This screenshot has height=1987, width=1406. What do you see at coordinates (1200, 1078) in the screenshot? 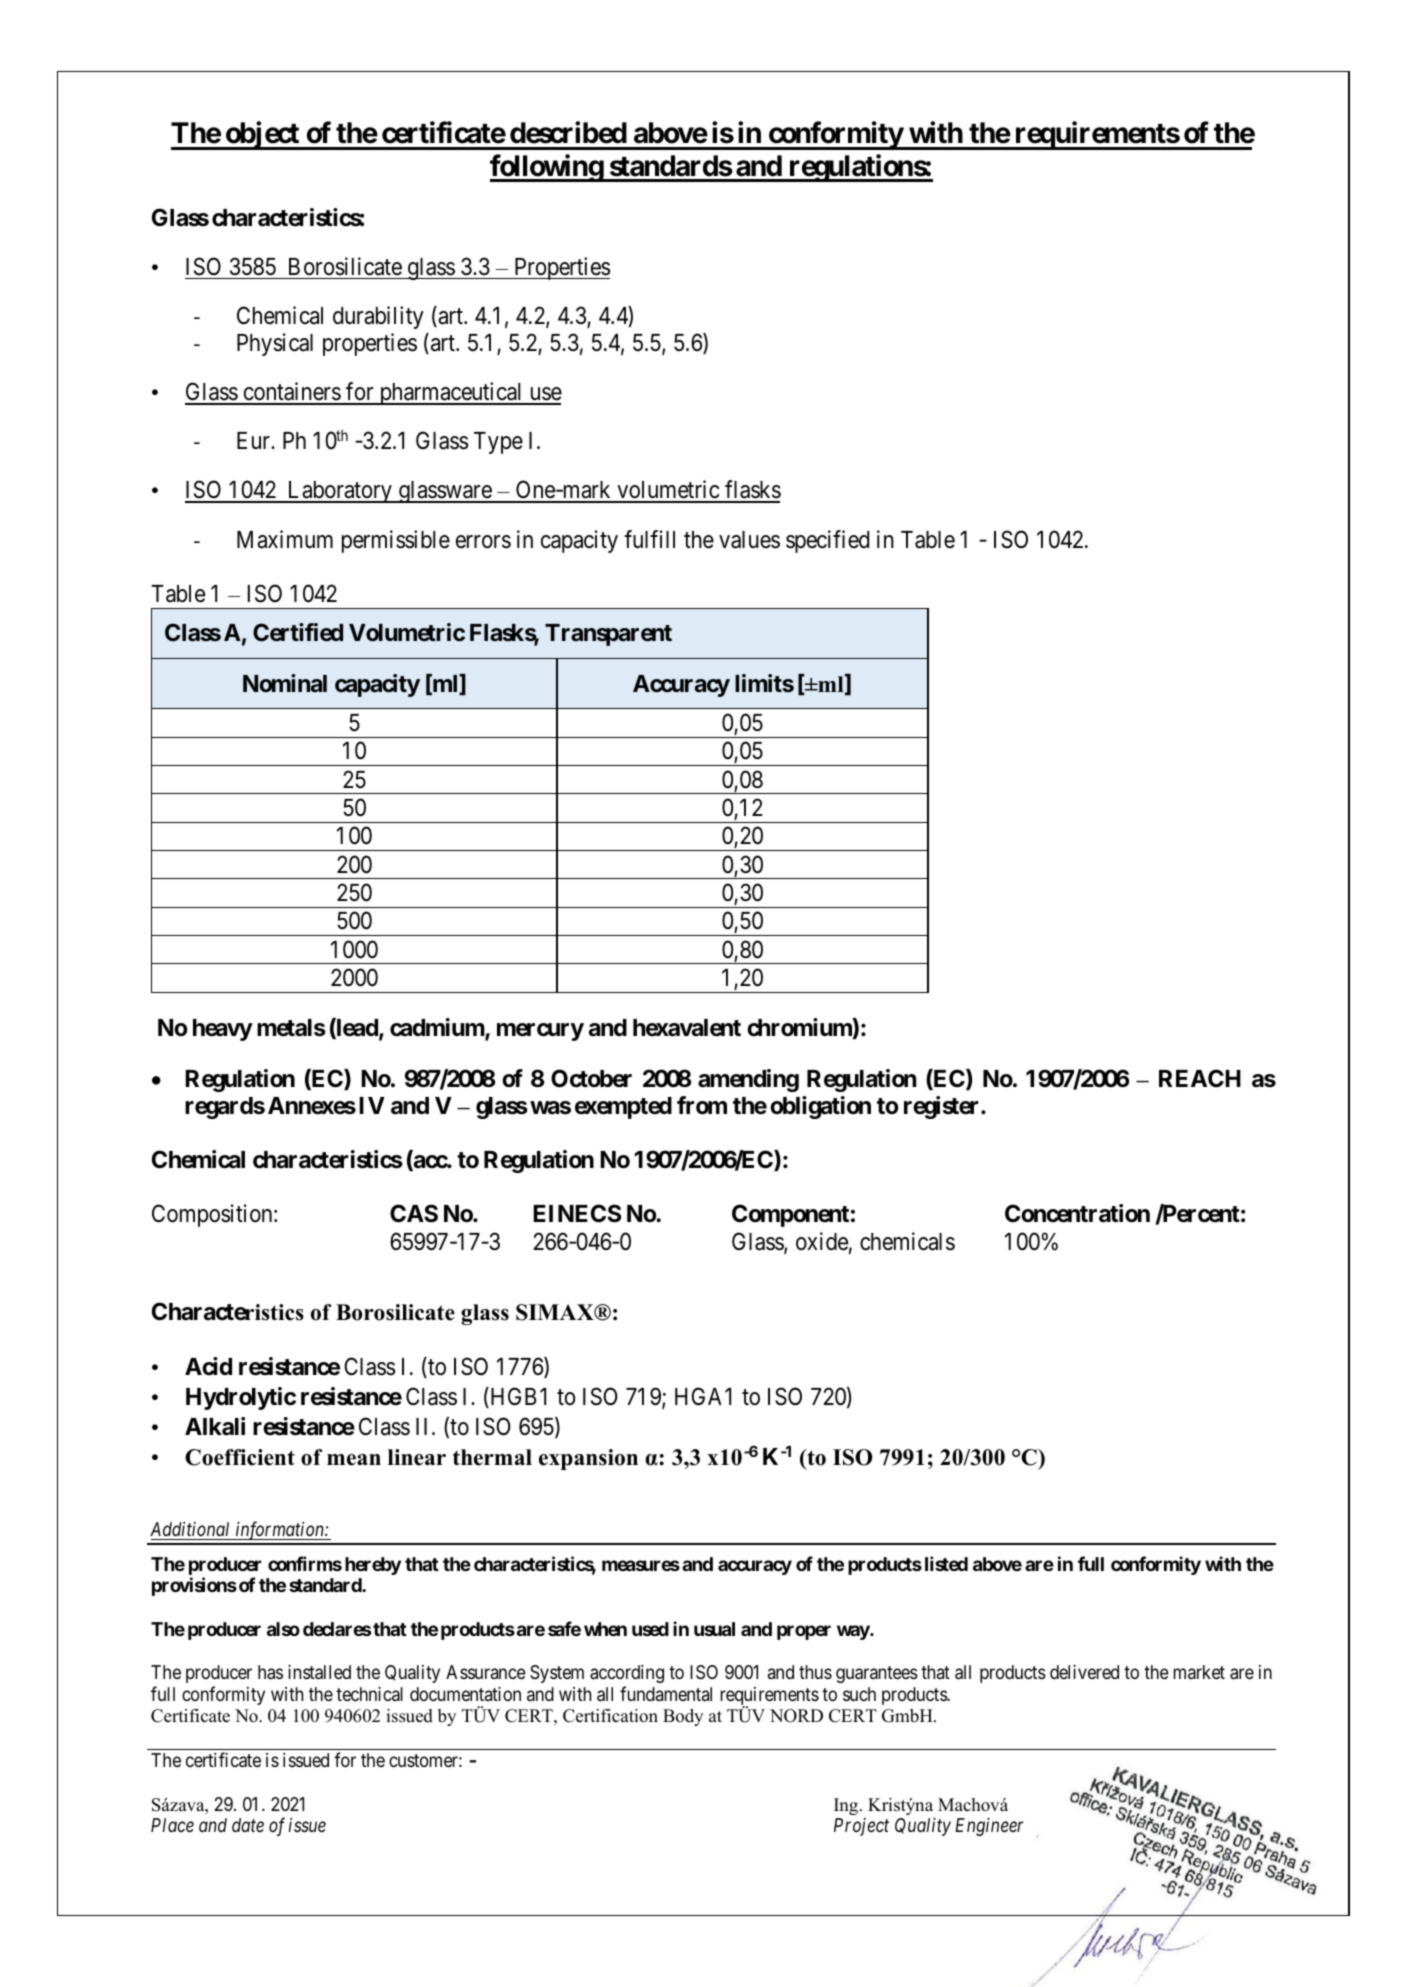
I see `REACH` at bounding box center [1200, 1078].
